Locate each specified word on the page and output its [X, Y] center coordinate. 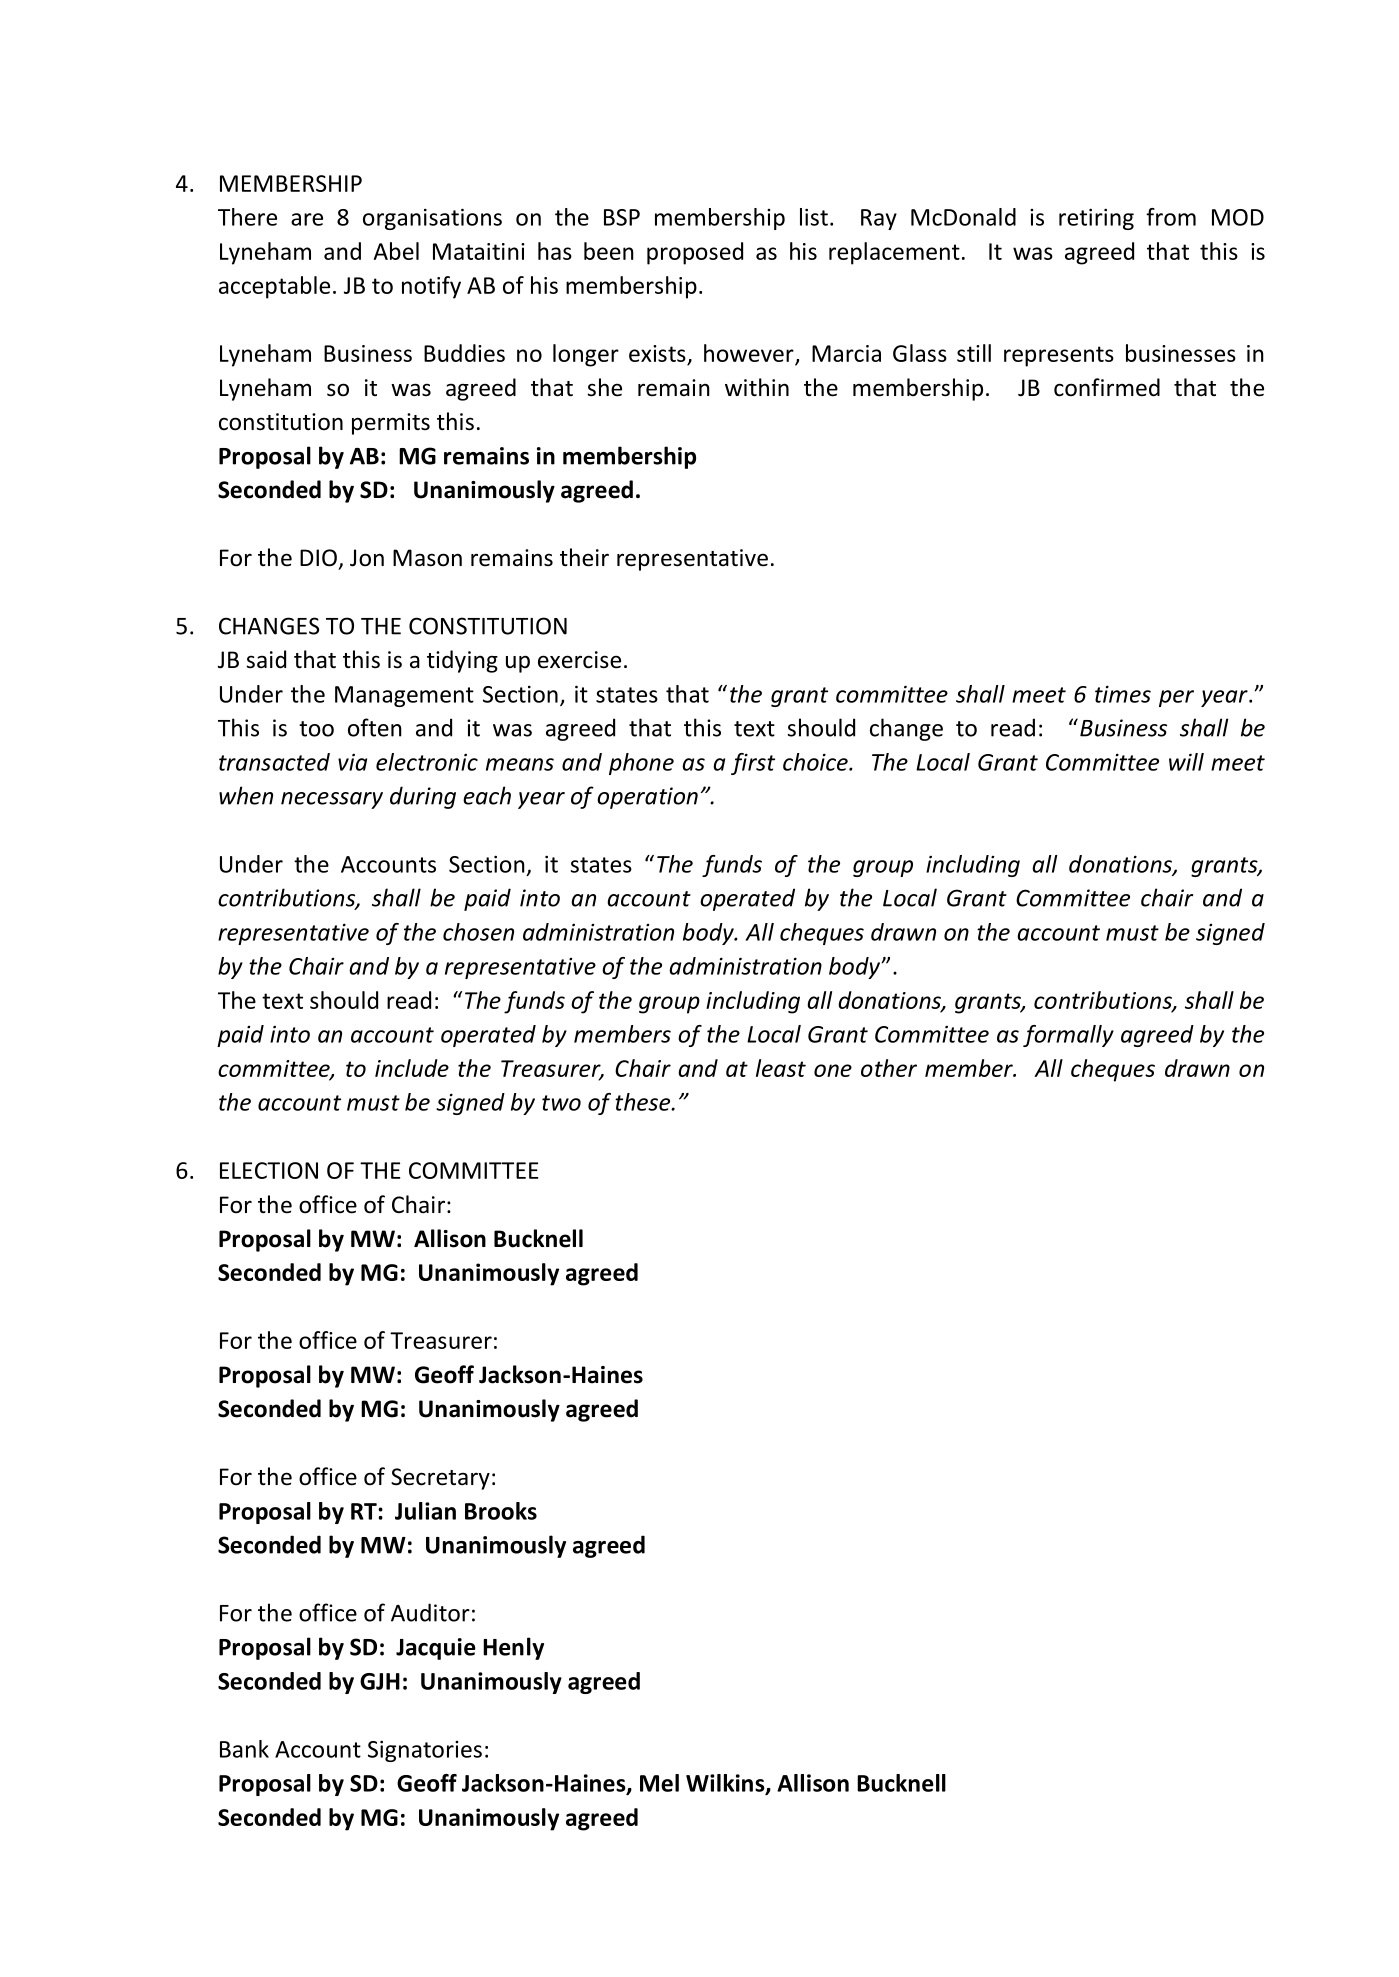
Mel [659, 1783]
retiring [1096, 219]
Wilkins [726, 1784]
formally [1068, 1036]
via [352, 762]
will [1186, 762]
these [644, 1102]
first [753, 764]
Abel [396, 251]
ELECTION [269, 1170]
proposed [695, 253]
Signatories [425, 1751]
